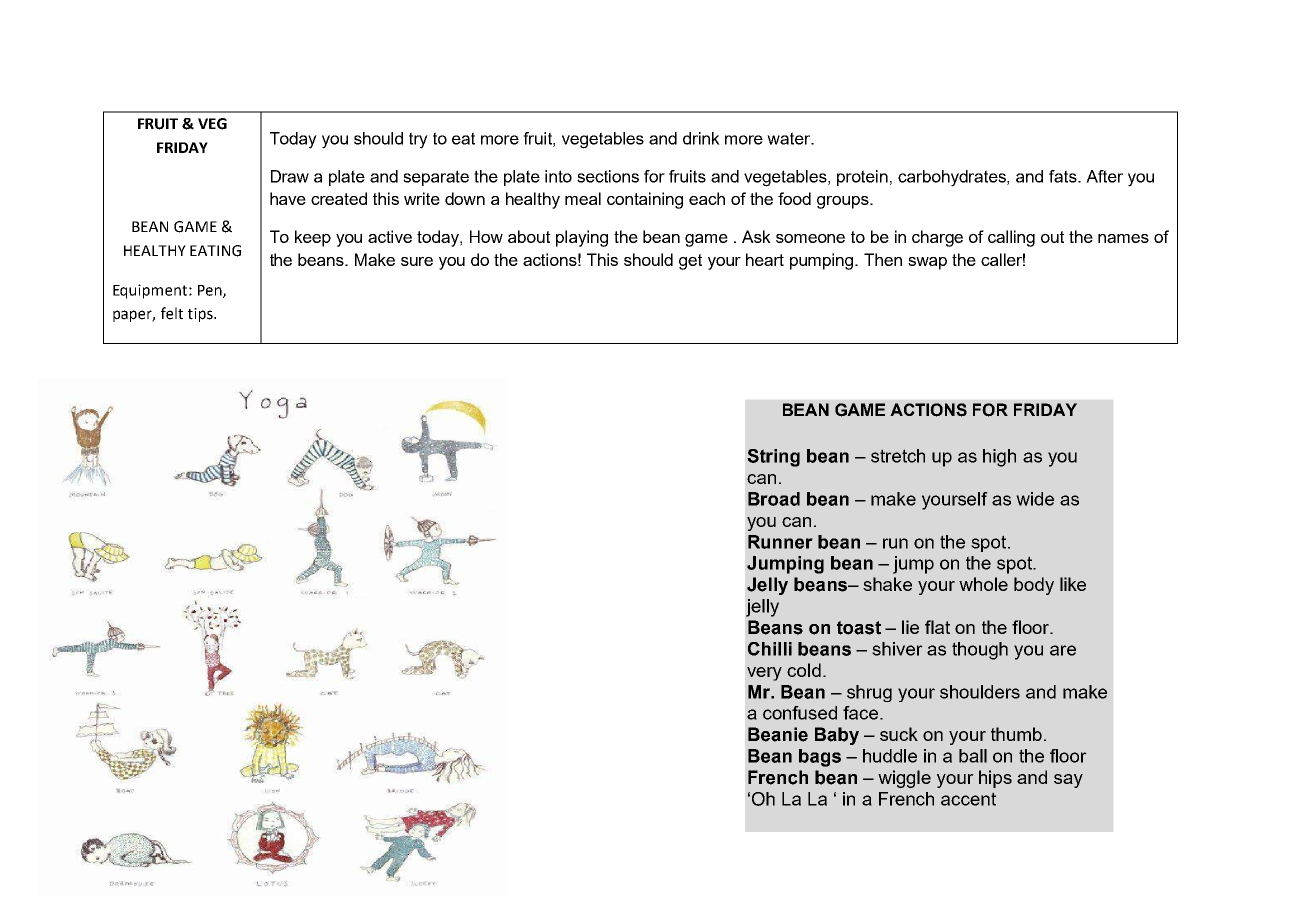 Image resolution: width=1308 pixels, height=924 pixels. I want to click on fats, so click(1064, 176).
